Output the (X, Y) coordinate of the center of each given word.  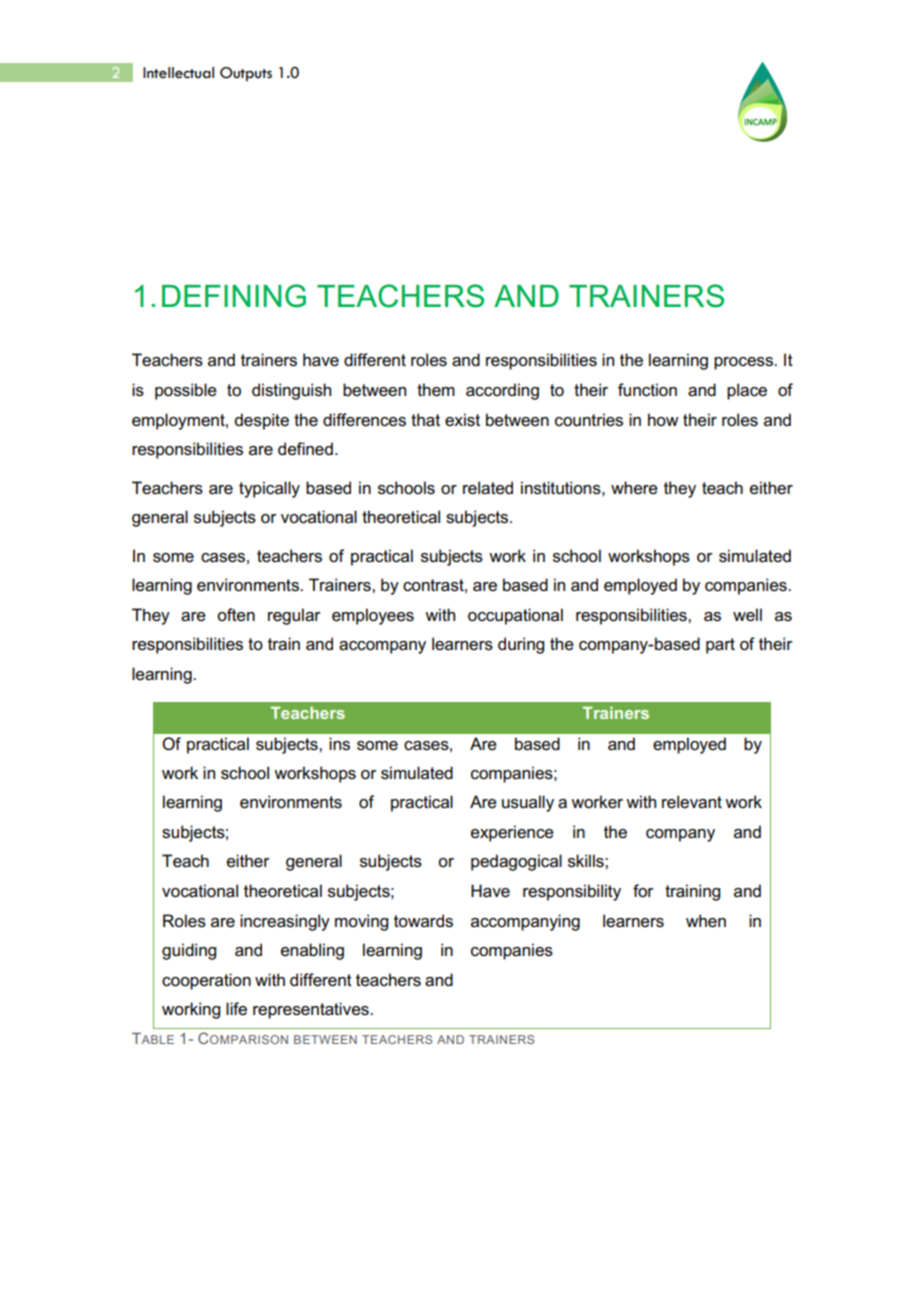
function (647, 390)
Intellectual (178, 73)
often (236, 615)
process (744, 363)
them (436, 390)
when (706, 921)
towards (423, 921)
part (720, 646)
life (236, 1009)
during (521, 645)
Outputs (246, 74)
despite (262, 421)
